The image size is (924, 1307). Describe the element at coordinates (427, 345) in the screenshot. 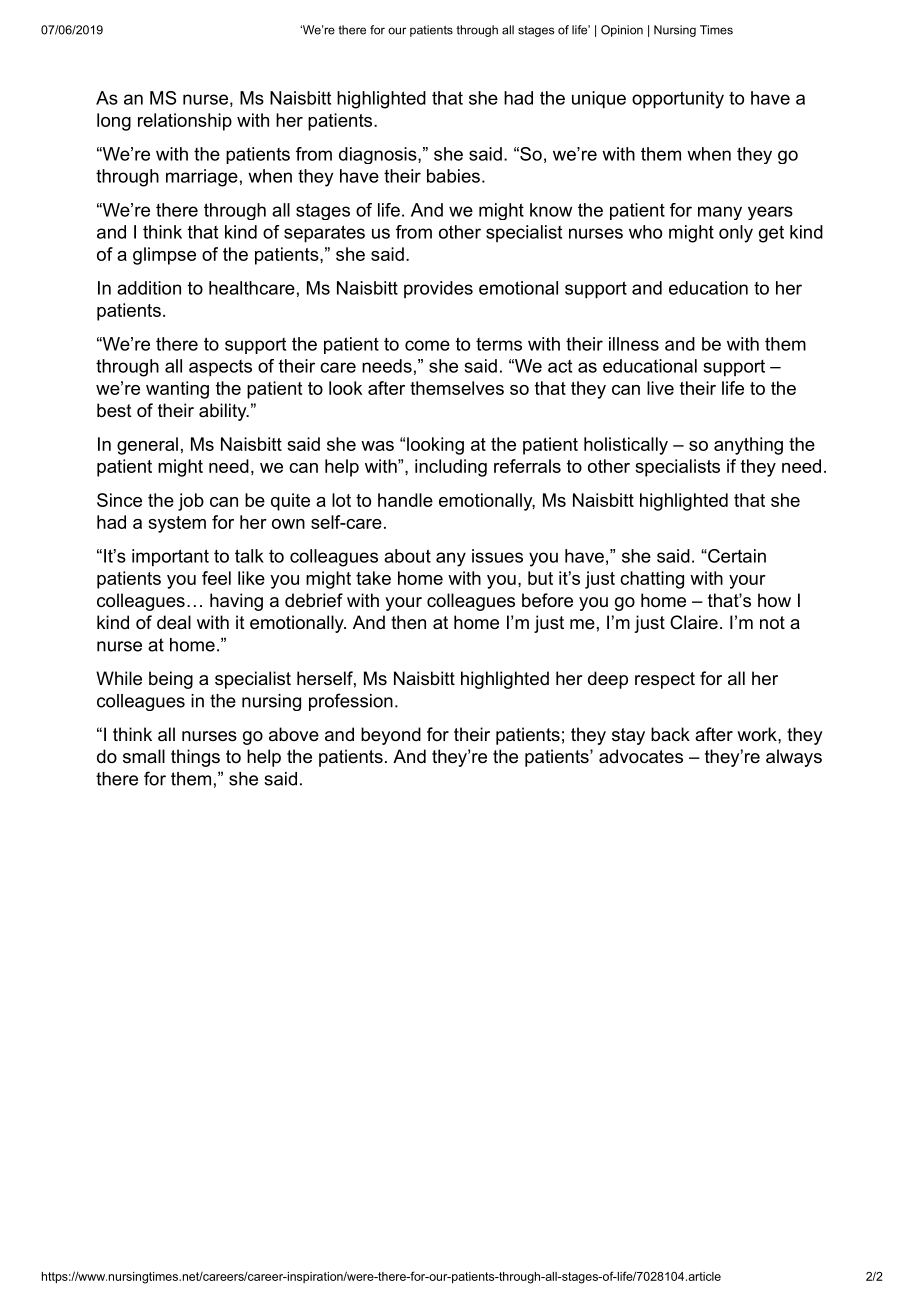

I see `come` at that location.
